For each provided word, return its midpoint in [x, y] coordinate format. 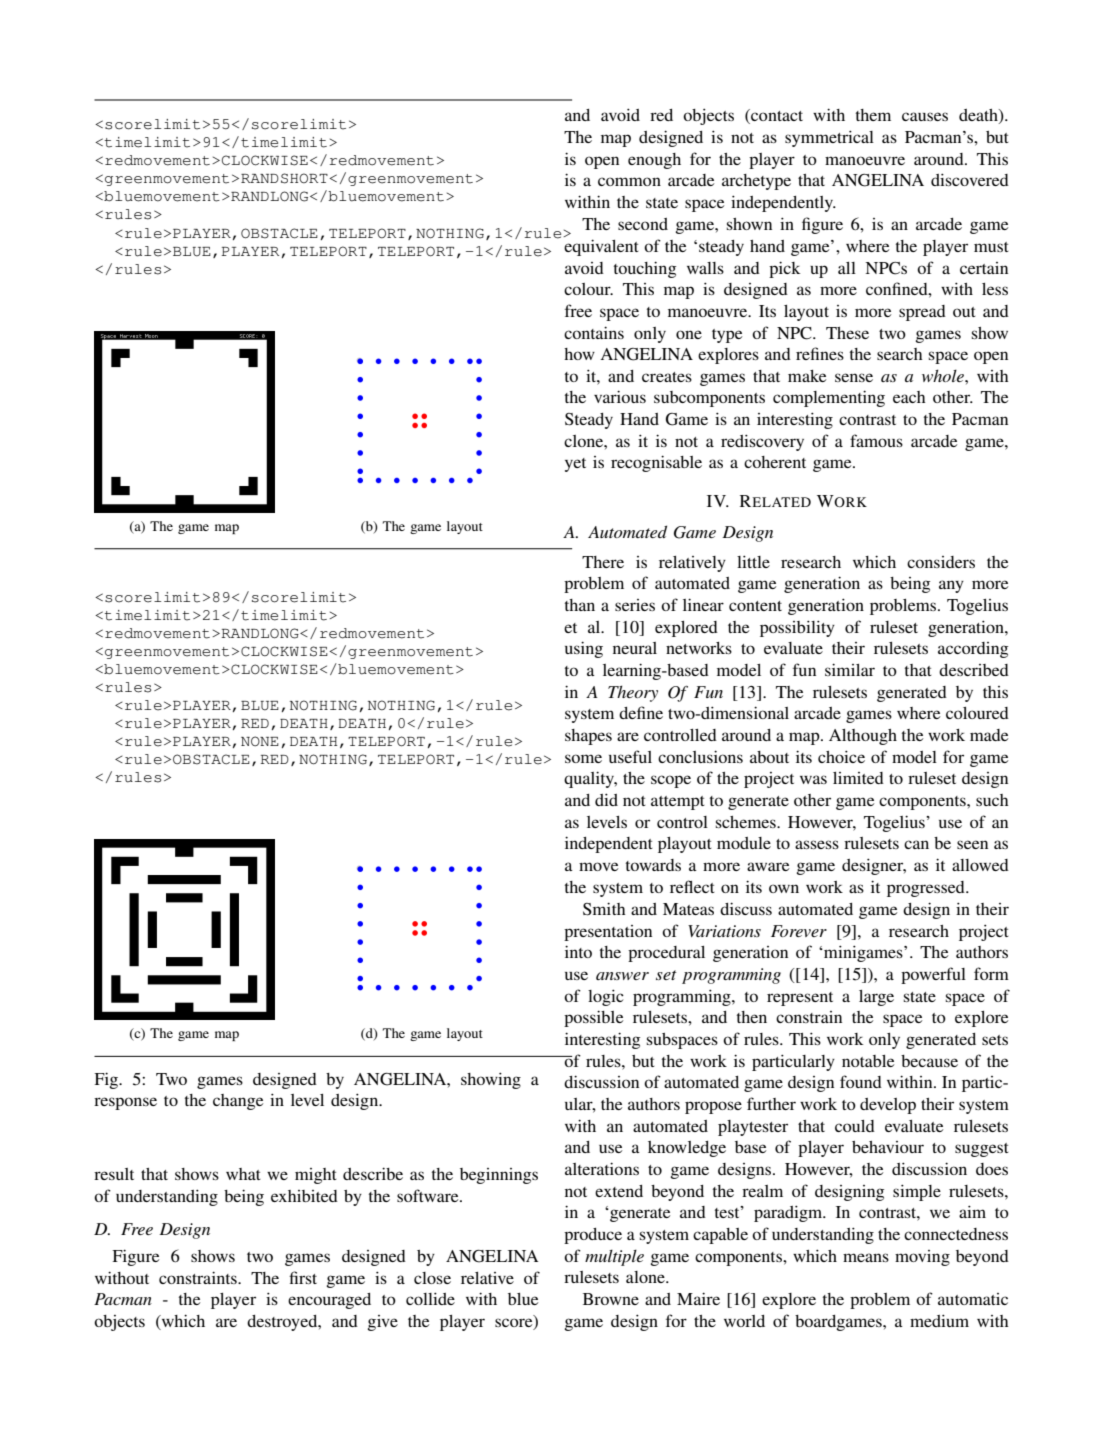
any [951, 586]
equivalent [601, 247]
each [909, 397]
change [238, 1102]
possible [593, 1018]
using [584, 649]
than [580, 605]
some [583, 758]
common [629, 181]
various [620, 396]
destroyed [283, 1323]
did [606, 799]
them [873, 115]
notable [868, 1061]
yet [575, 465]
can [916, 844]
